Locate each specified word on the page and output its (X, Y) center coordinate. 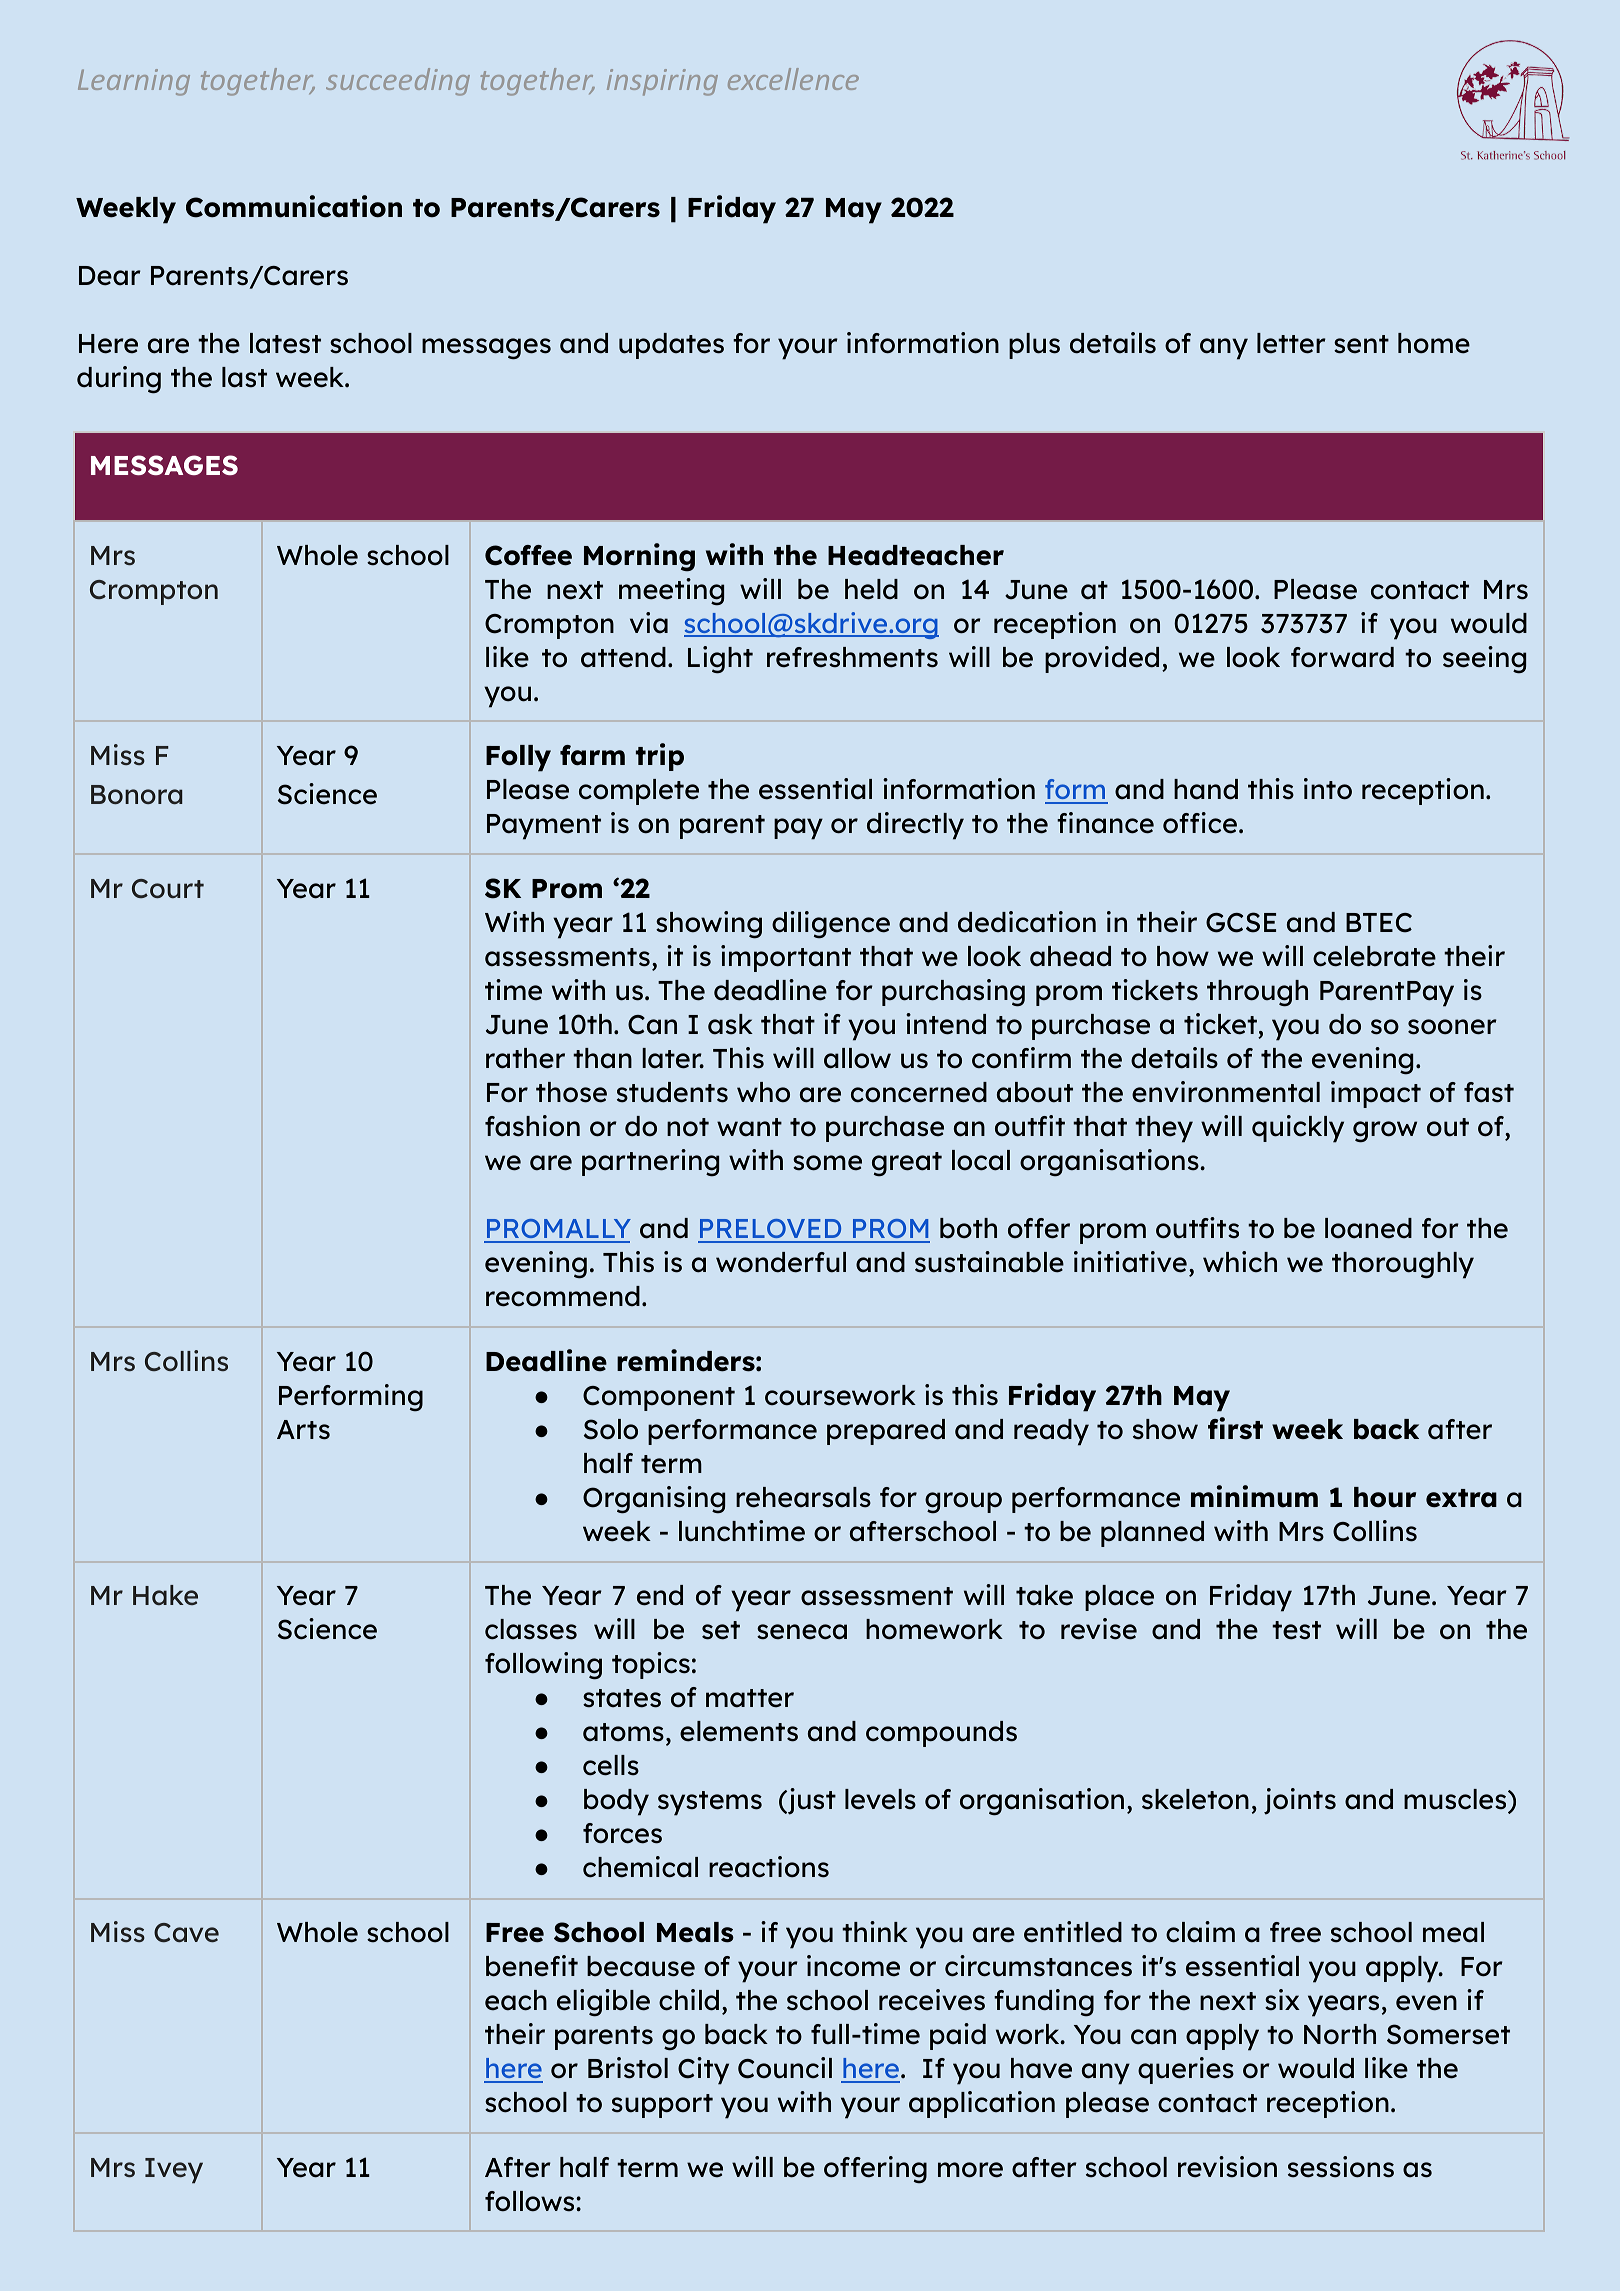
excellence (793, 79)
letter (1291, 343)
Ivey (174, 2171)
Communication (294, 206)
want (749, 1127)
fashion (532, 1126)
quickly (1298, 1129)
